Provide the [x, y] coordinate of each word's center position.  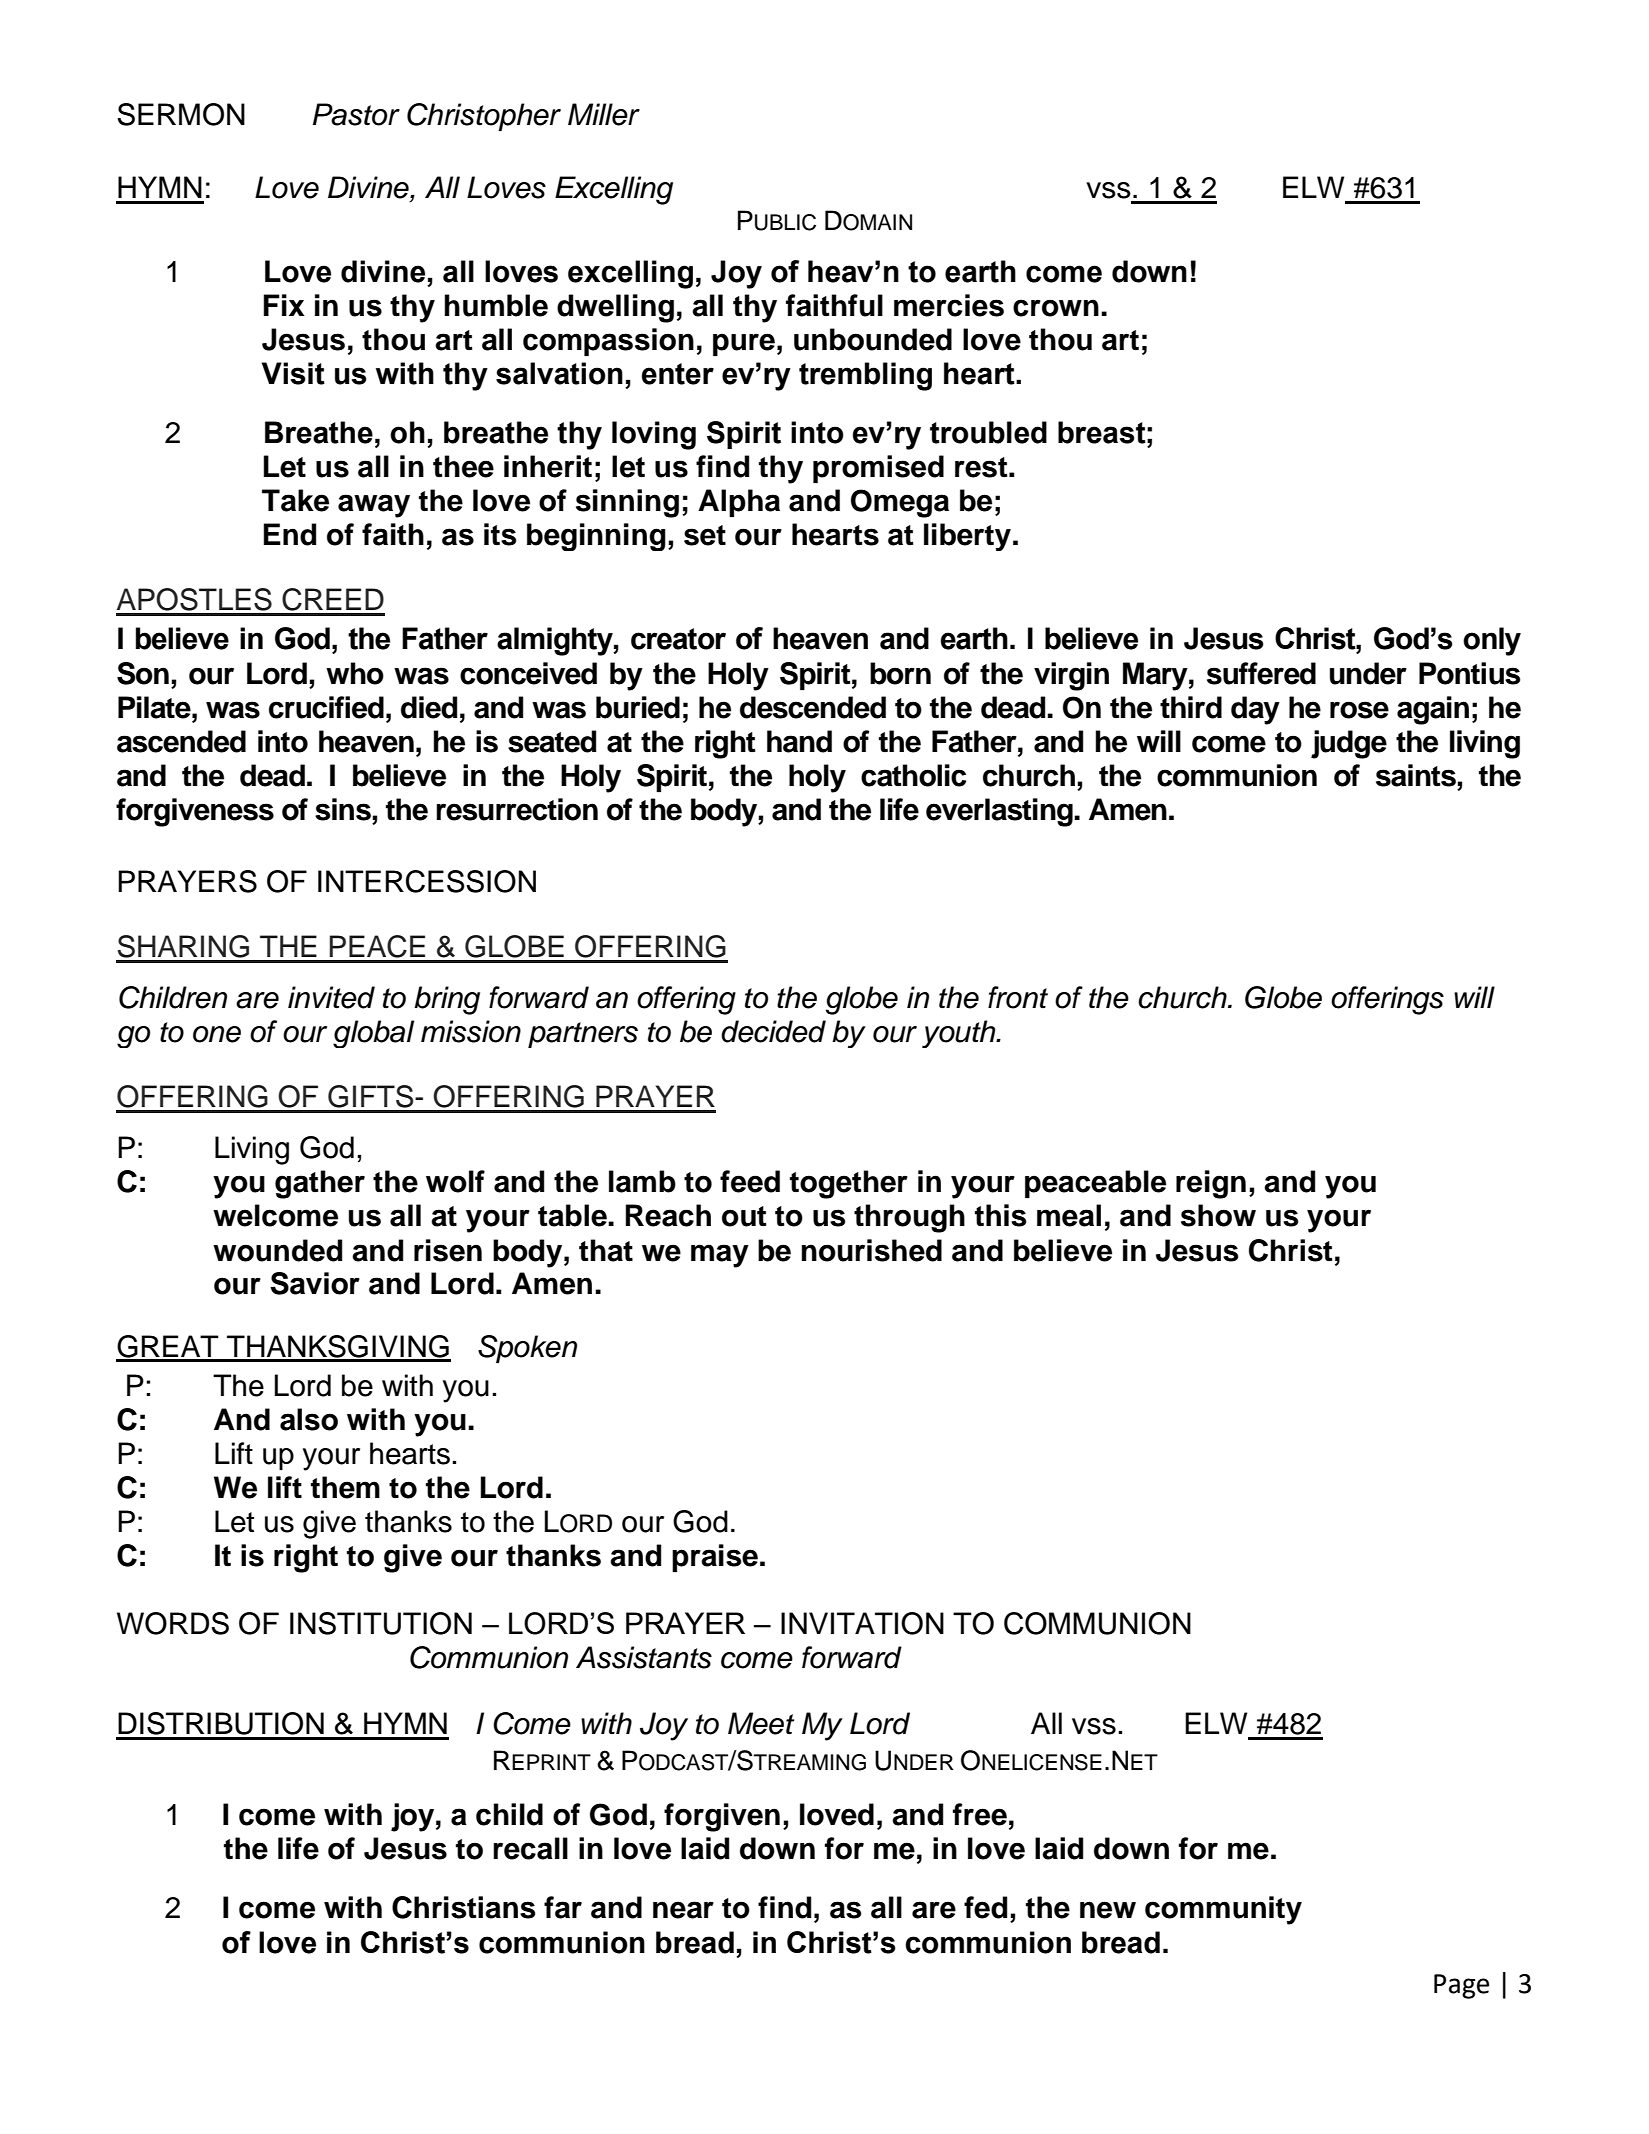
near [683, 1910]
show [1218, 1215]
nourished [872, 1250]
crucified [326, 707]
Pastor [356, 114]
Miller [604, 114]
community [1223, 1910]
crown [1056, 308]
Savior [315, 1283]
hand [799, 741]
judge [1349, 744]
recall [530, 1848]
